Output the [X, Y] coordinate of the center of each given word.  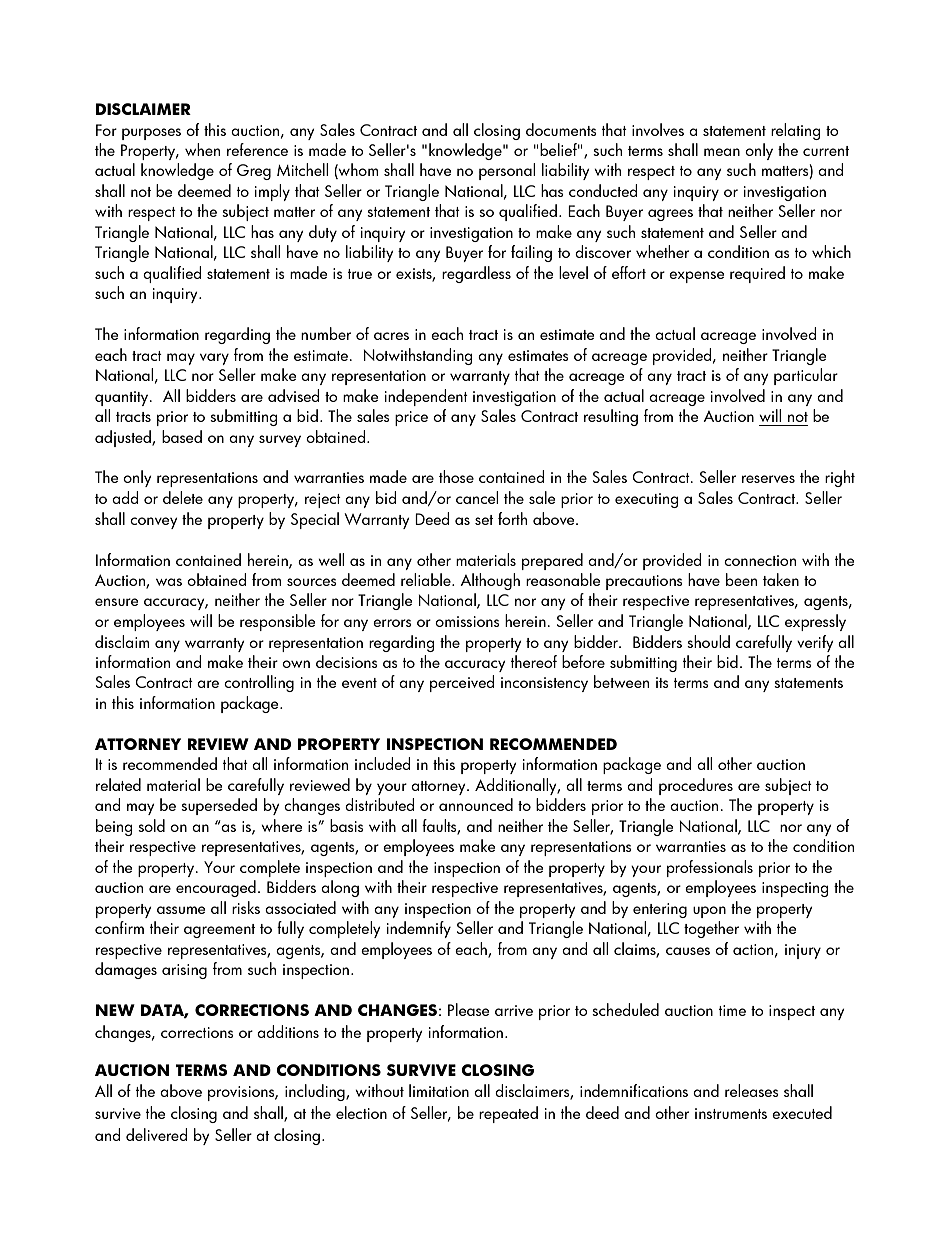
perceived [462, 683]
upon [709, 912]
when [202, 149]
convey [153, 523]
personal [507, 171]
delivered [157, 1134]
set [484, 520]
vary [214, 359]
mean [722, 152]
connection [760, 560]
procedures [696, 786]
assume [181, 910]
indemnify [419, 929]
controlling [259, 683]
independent [426, 397]
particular [806, 376]
